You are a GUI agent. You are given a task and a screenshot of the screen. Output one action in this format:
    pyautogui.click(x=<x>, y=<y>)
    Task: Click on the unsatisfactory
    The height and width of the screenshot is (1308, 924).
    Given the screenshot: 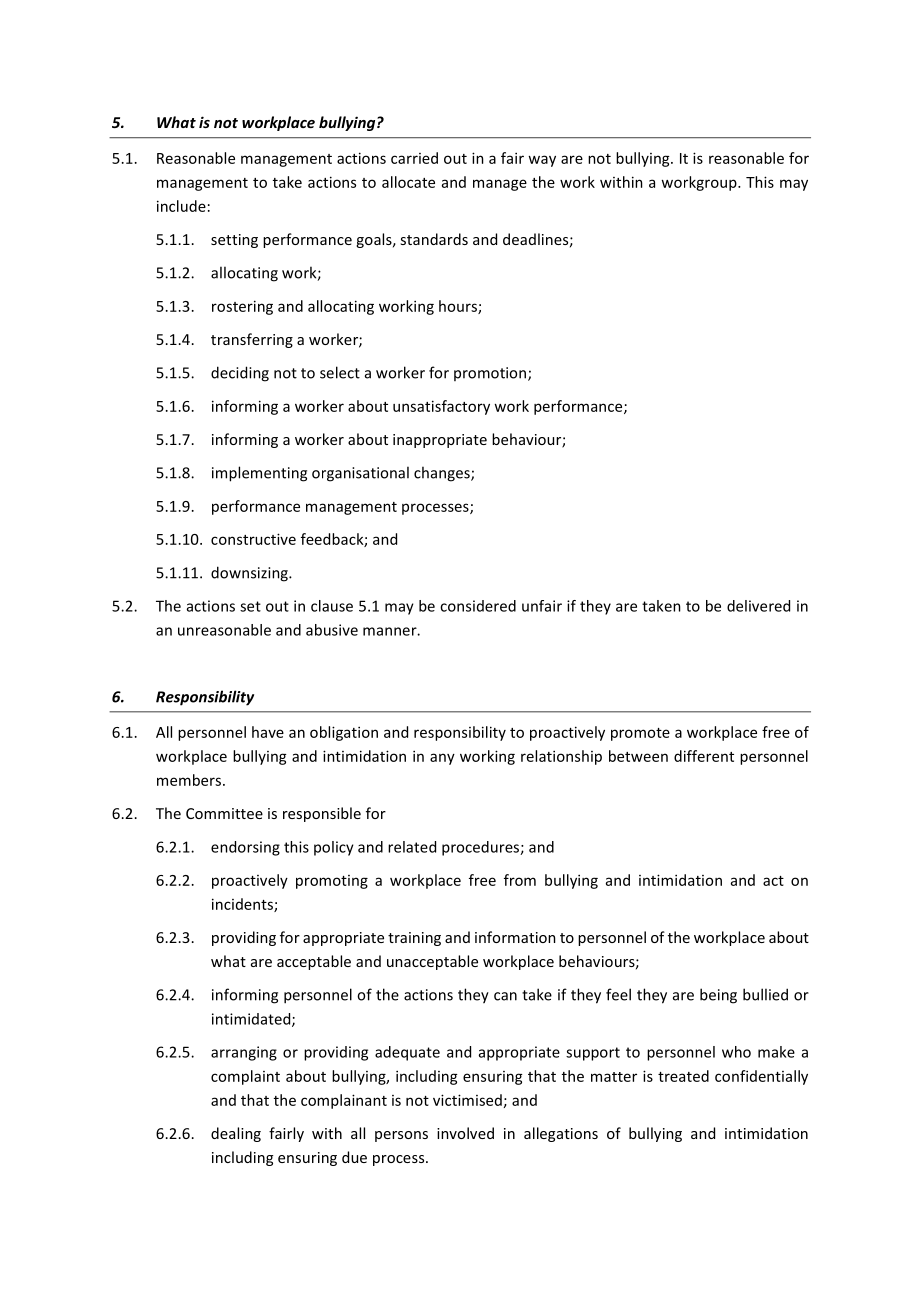 What is the action you would take?
    pyautogui.click(x=441, y=407)
